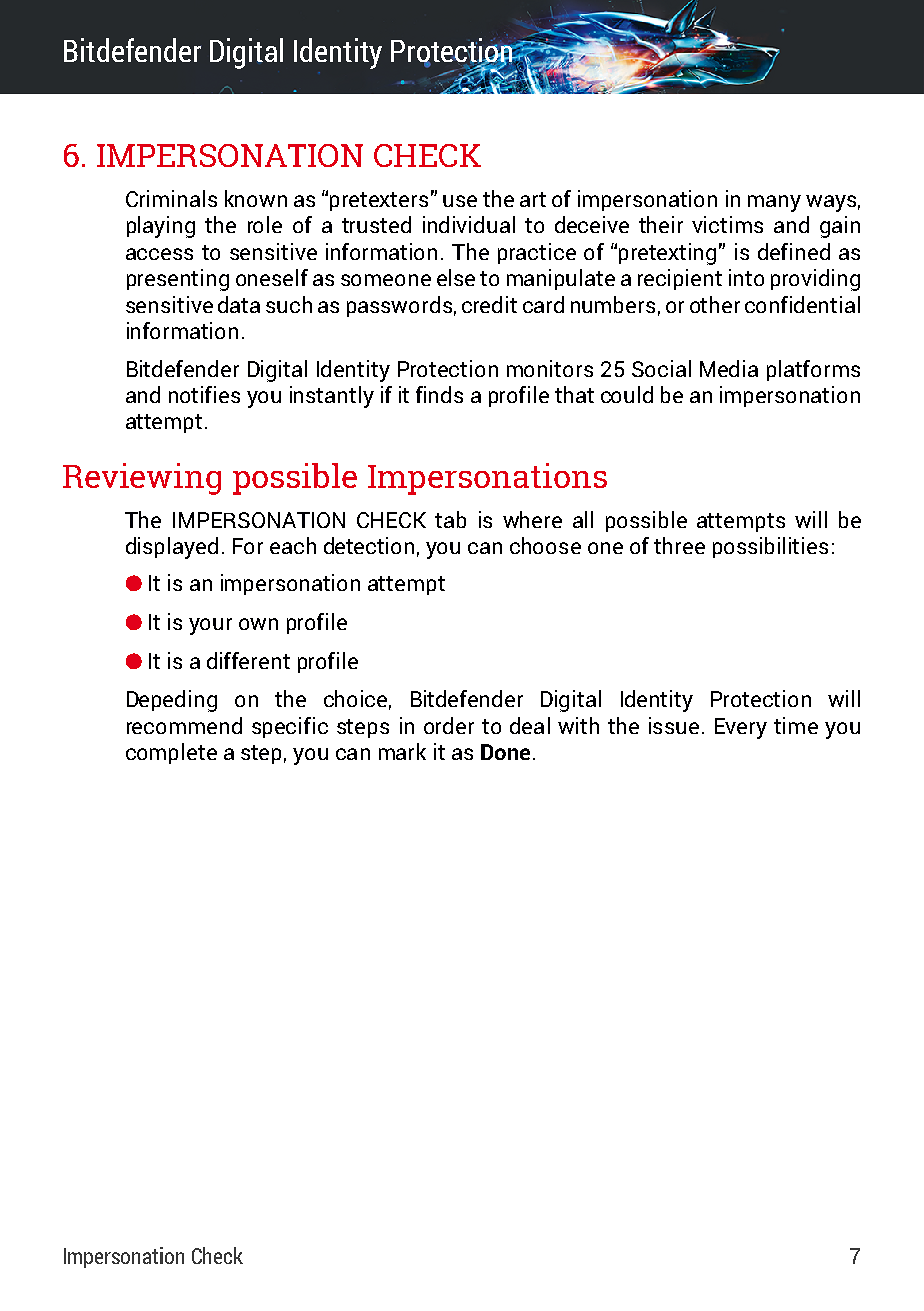  Describe the element at coordinates (172, 548) in the screenshot. I see `displayed` at that location.
